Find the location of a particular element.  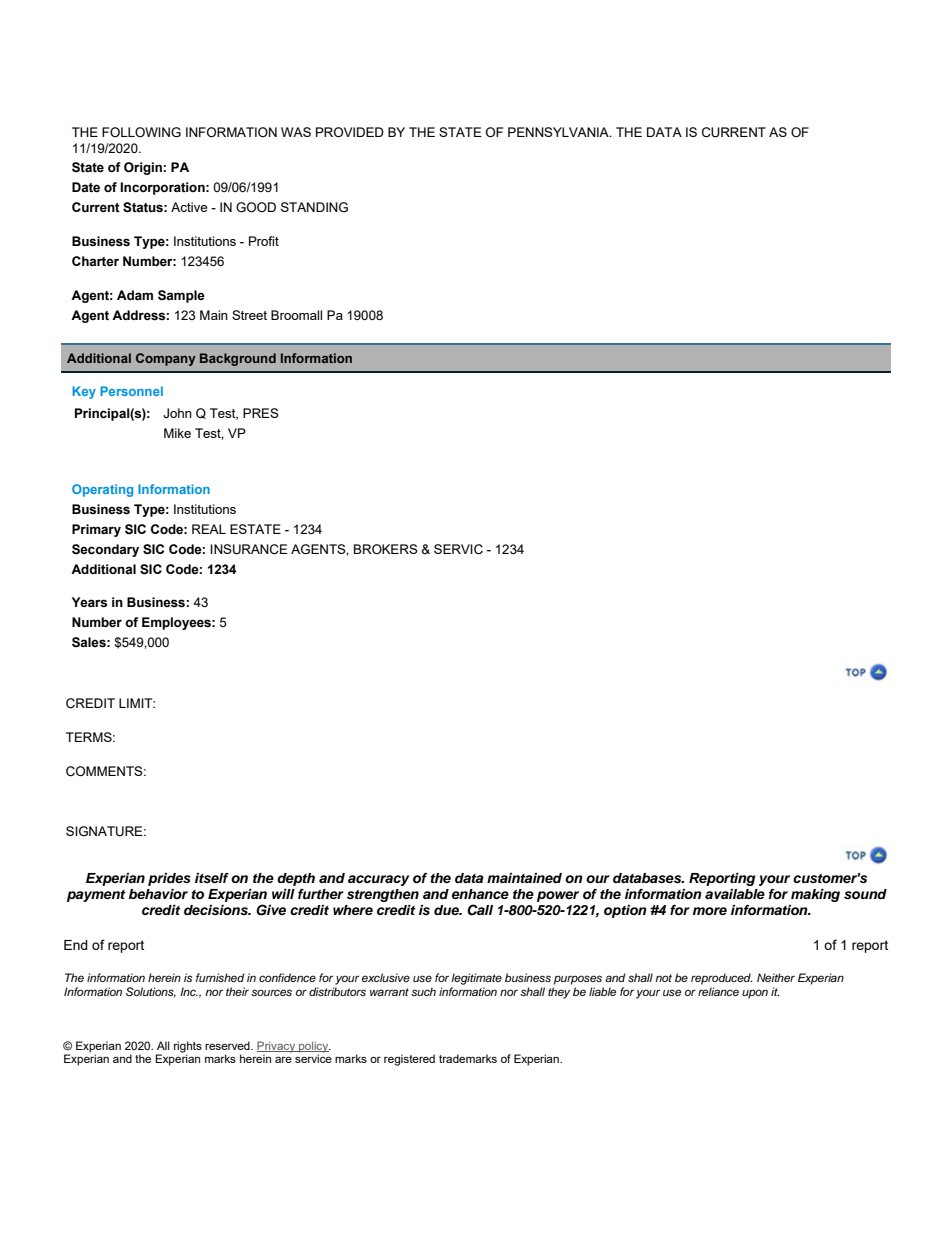

PENNSYLVANIA is located at coordinates (559, 132).
